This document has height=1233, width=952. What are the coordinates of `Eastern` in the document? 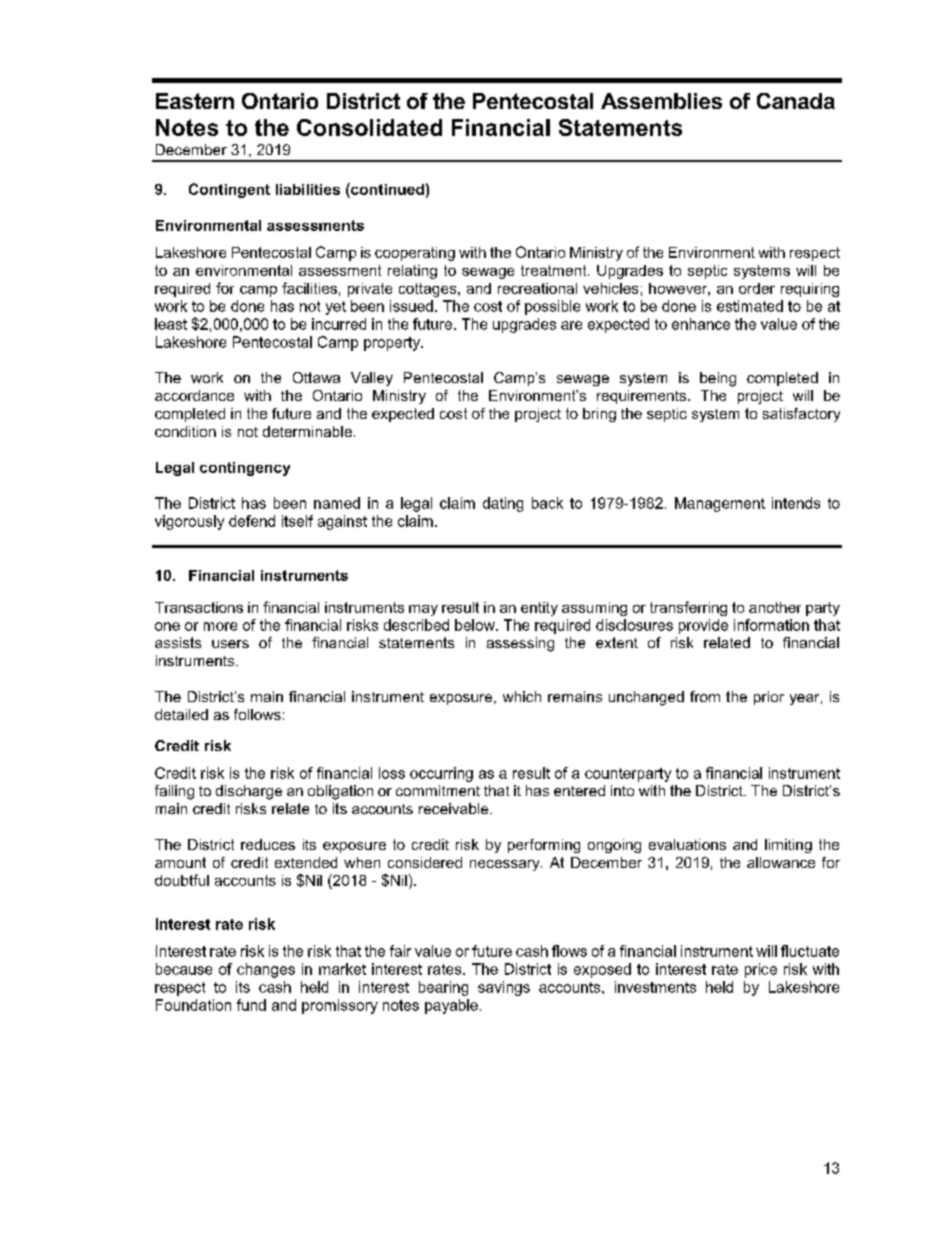 It's located at (195, 101).
